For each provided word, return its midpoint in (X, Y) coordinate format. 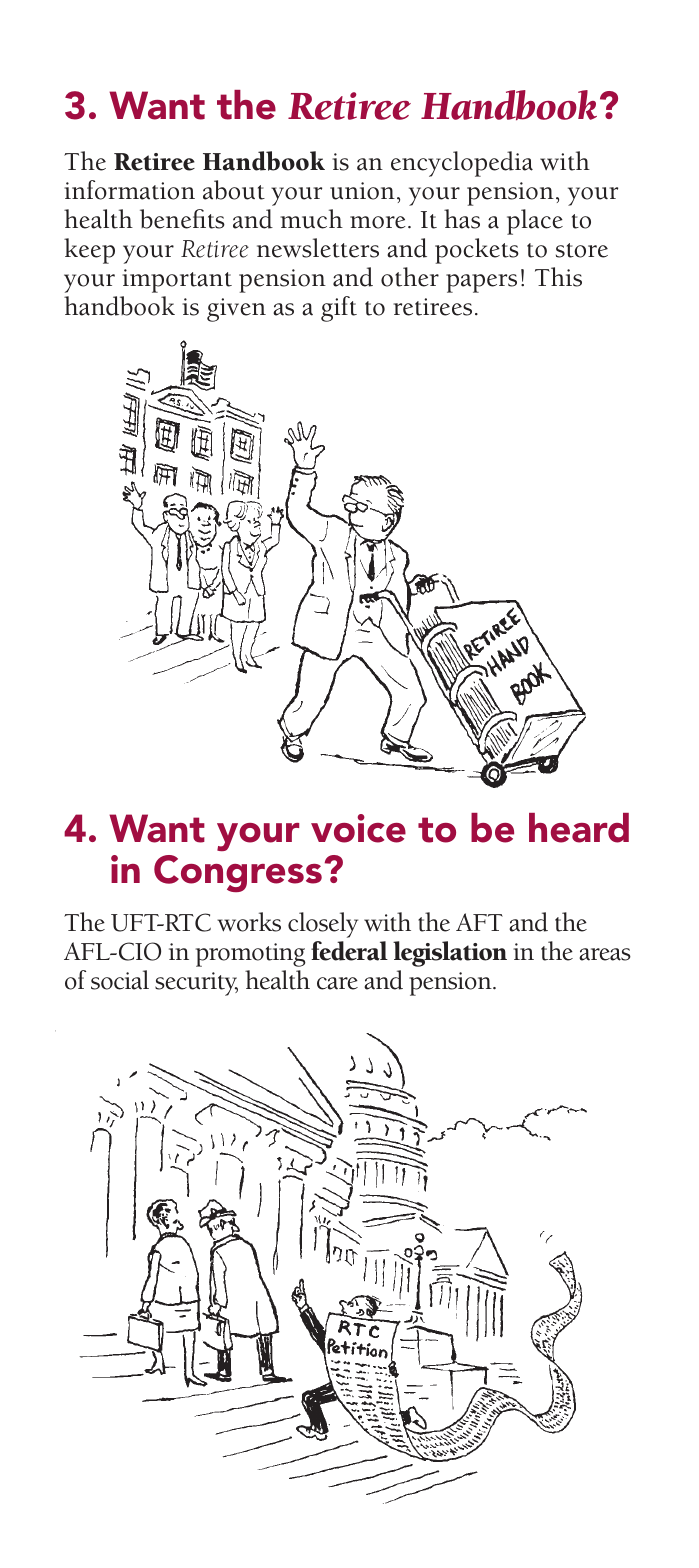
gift (339, 309)
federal (349, 951)
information (129, 190)
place (535, 222)
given (236, 310)
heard (579, 828)
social (120, 980)
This (558, 277)
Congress (238, 873)
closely (323, 925)
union (362, 191)
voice (358, 828)
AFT (479, 922)
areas (605, 954)
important (177, 281)
